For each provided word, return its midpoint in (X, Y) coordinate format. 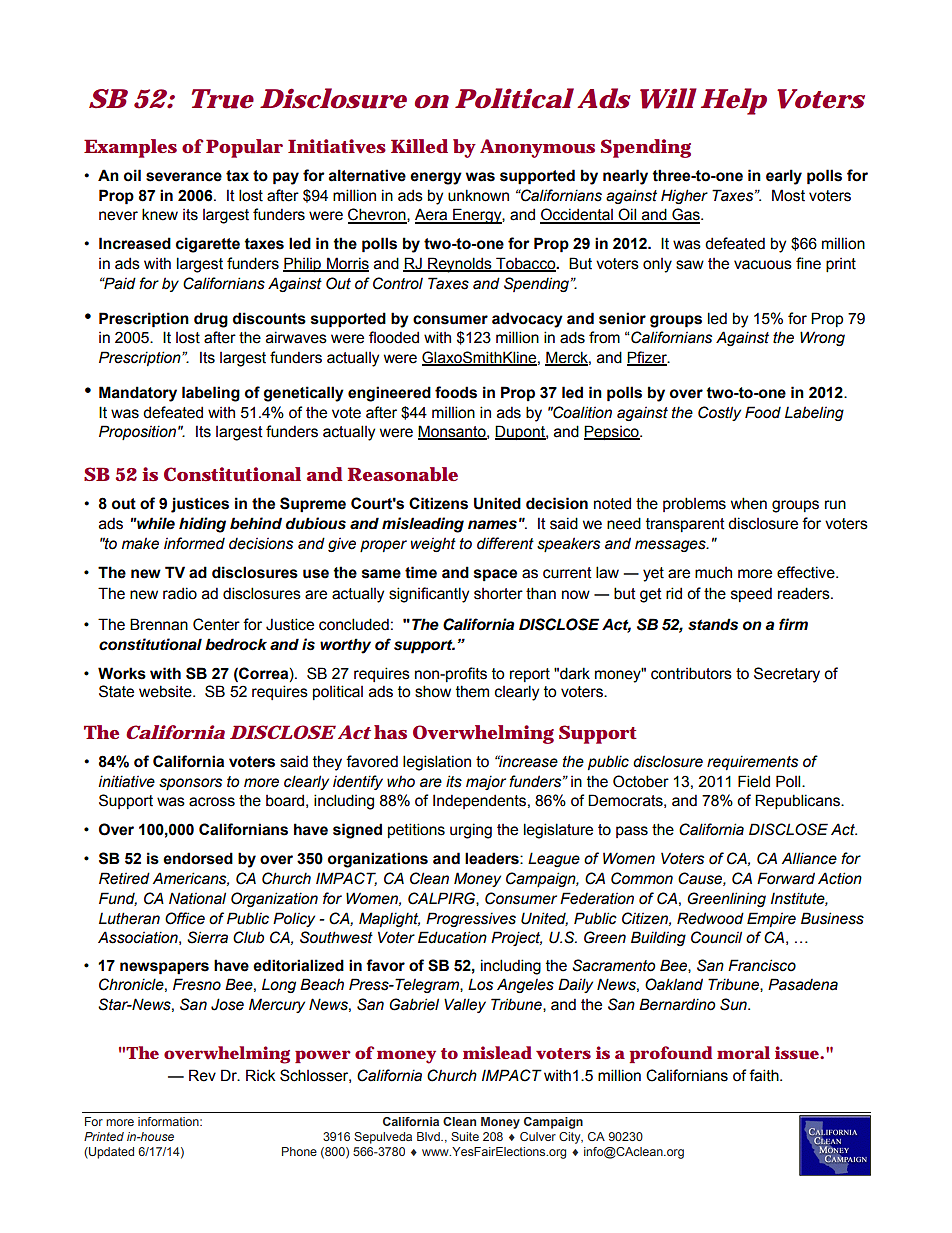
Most (788, 195)
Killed (419, 146)
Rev (202, 1075)
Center (216, 624)
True (223, 99)
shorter (498, 594)
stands (713, 624)
